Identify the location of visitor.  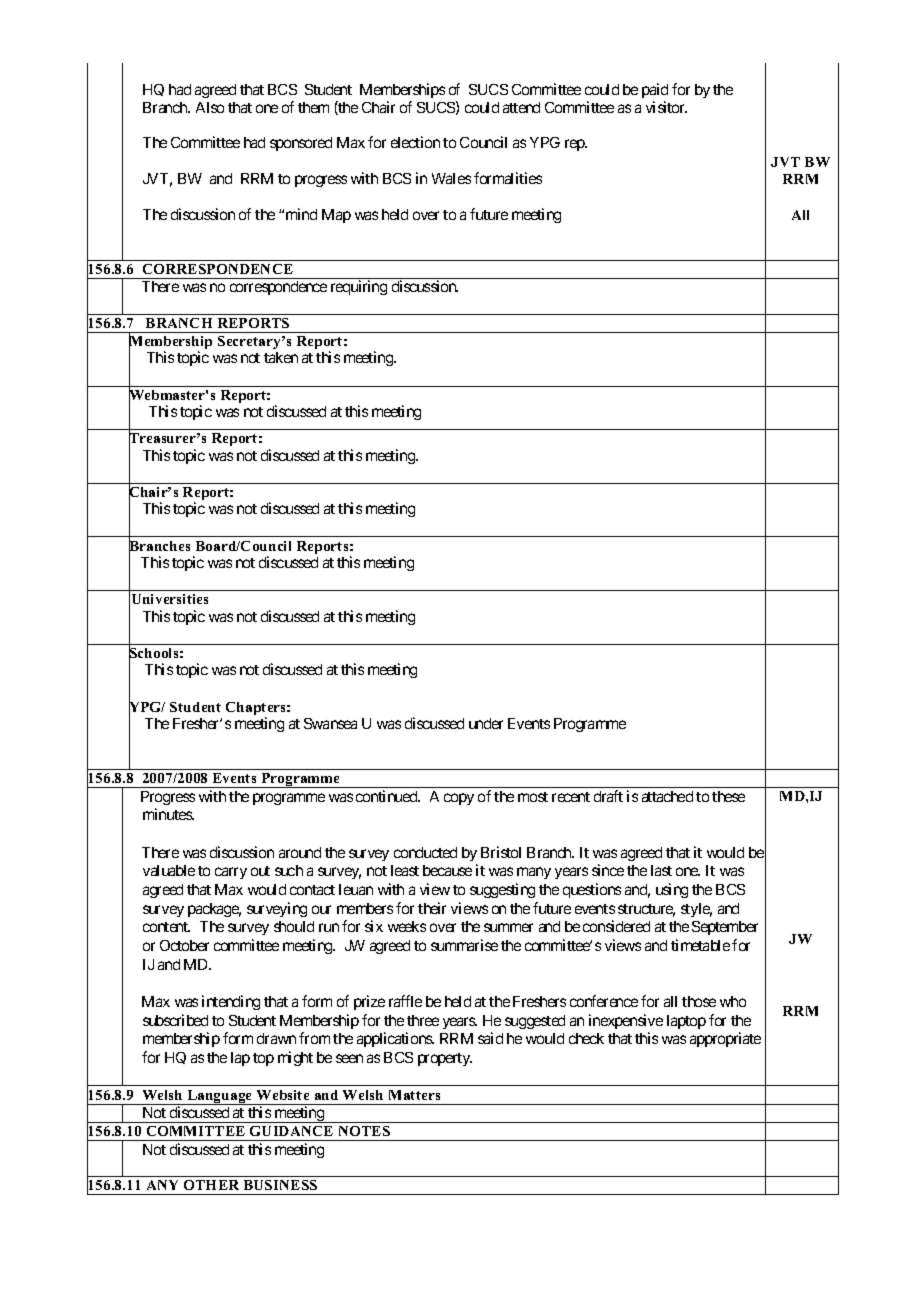
(666, 107).
